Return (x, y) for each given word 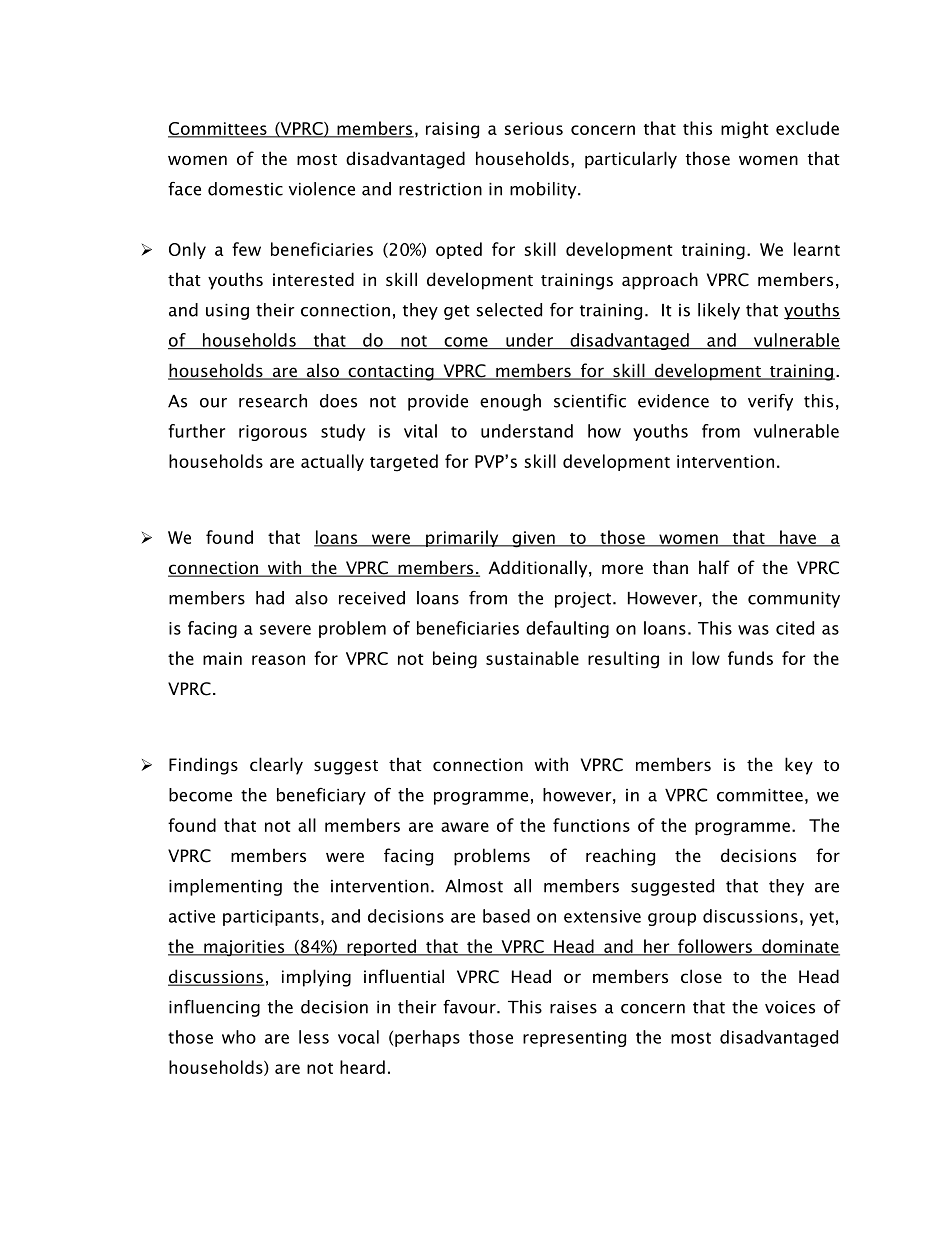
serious (534, 128)
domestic (245, 189)
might (745, 130)
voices (790, 1007)
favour (470, 1007)
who (239, 1037)
